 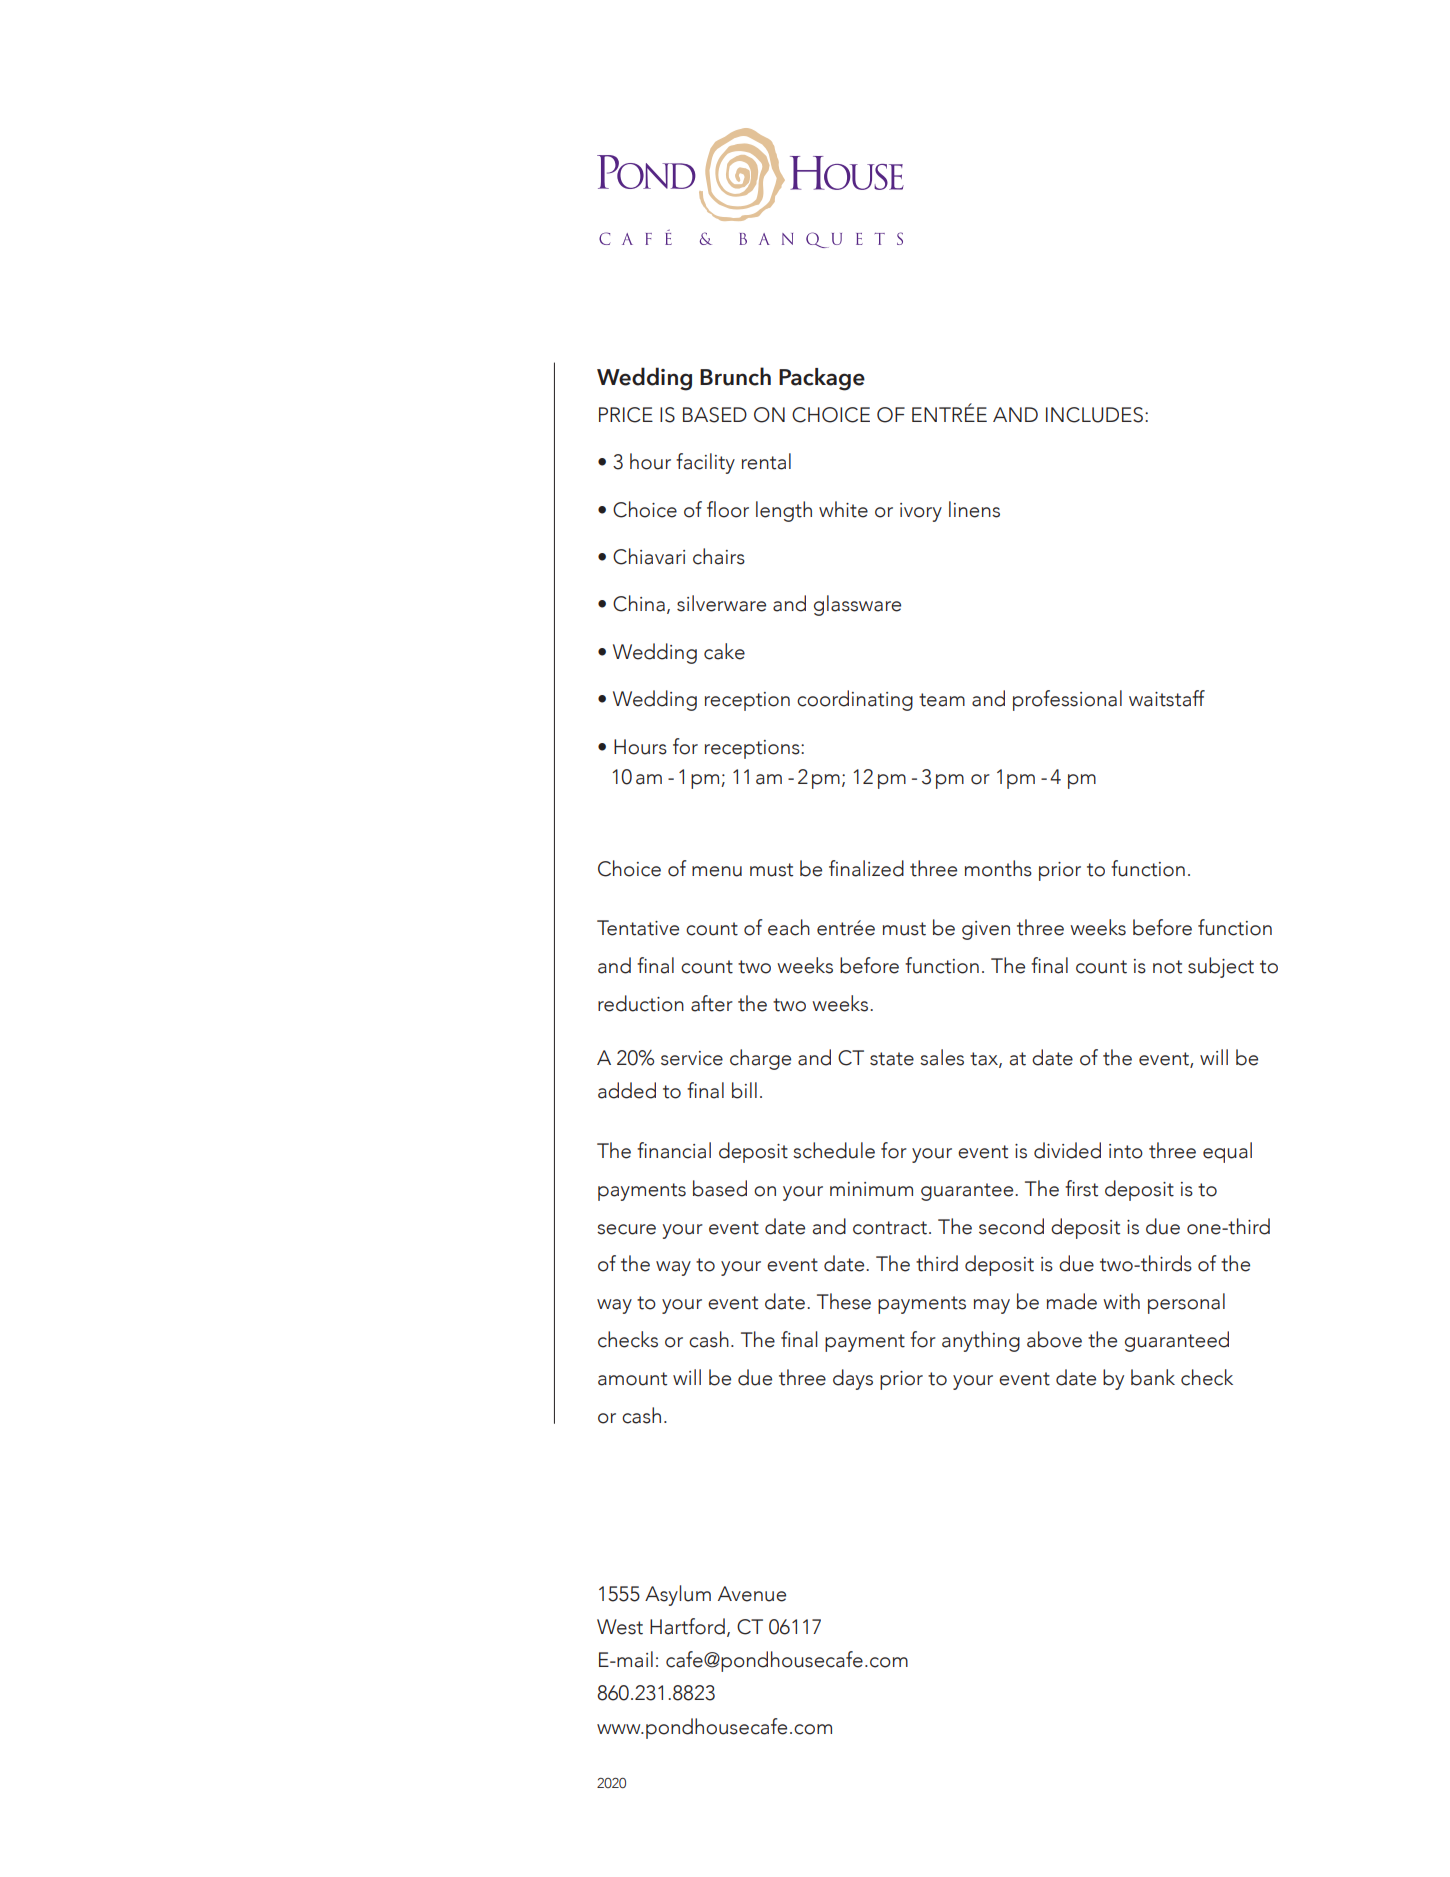 I want to click on INCLUDES, so click(x=1094, y=415).
